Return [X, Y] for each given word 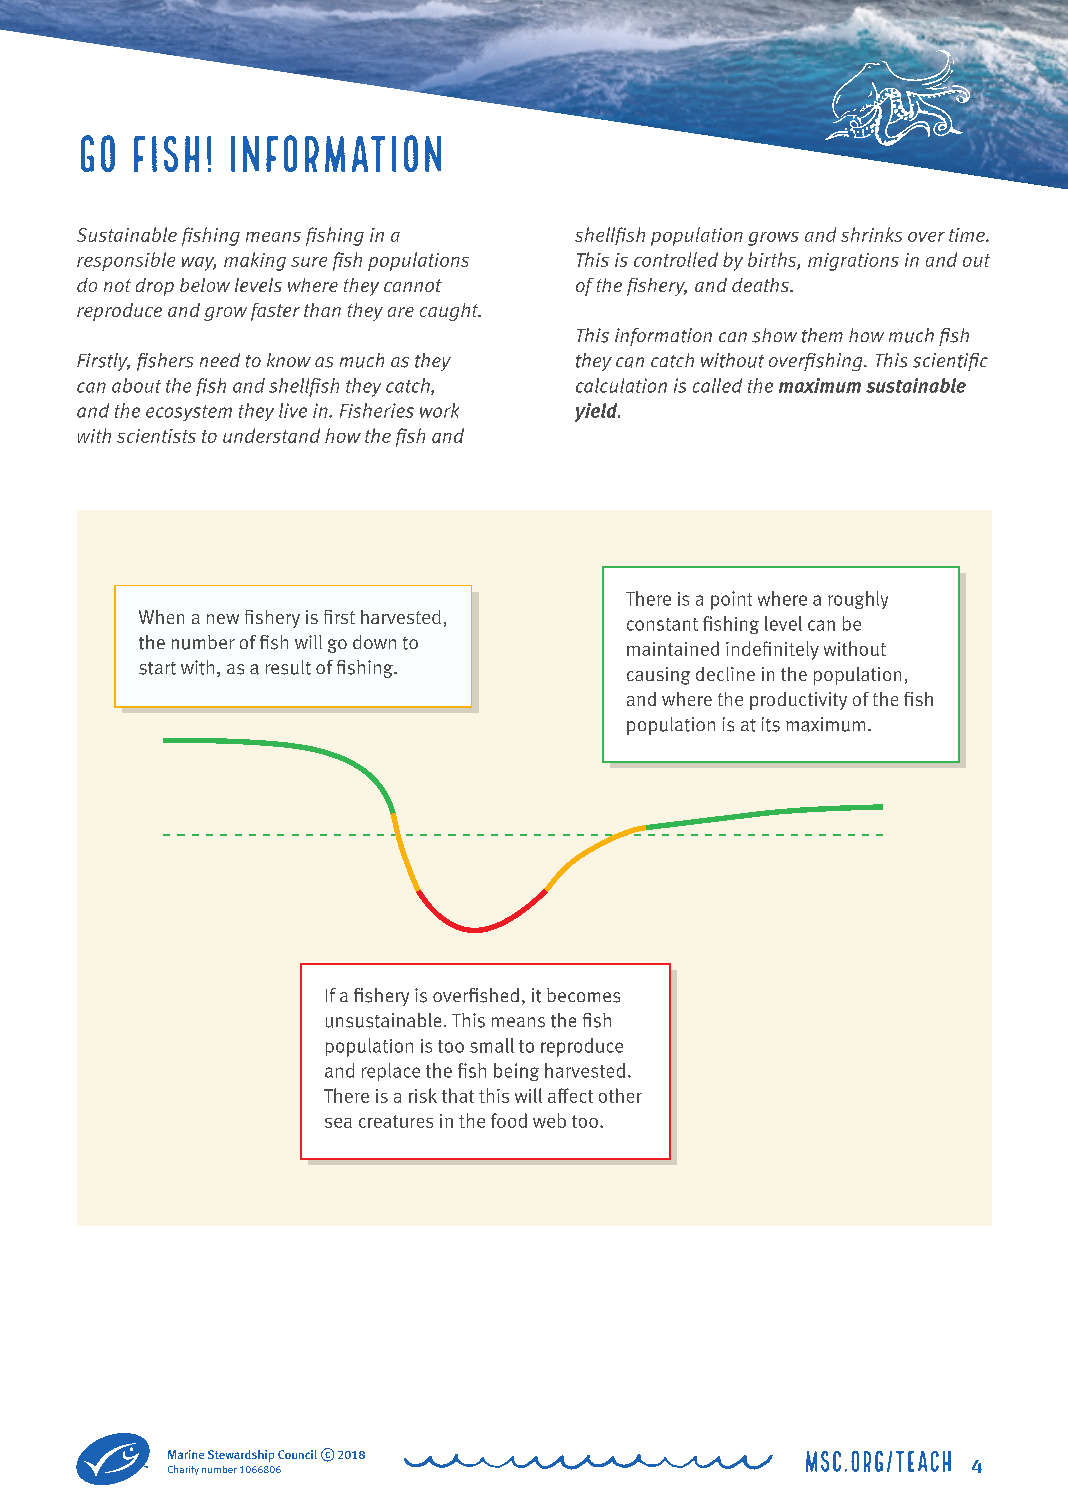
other [620, 1095]
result [288, 667]
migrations [853, 262]
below [205, 285]
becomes [583, 995]
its [771, 724]
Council [297, 1454]
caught [450, 312]
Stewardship [241, 1456]
